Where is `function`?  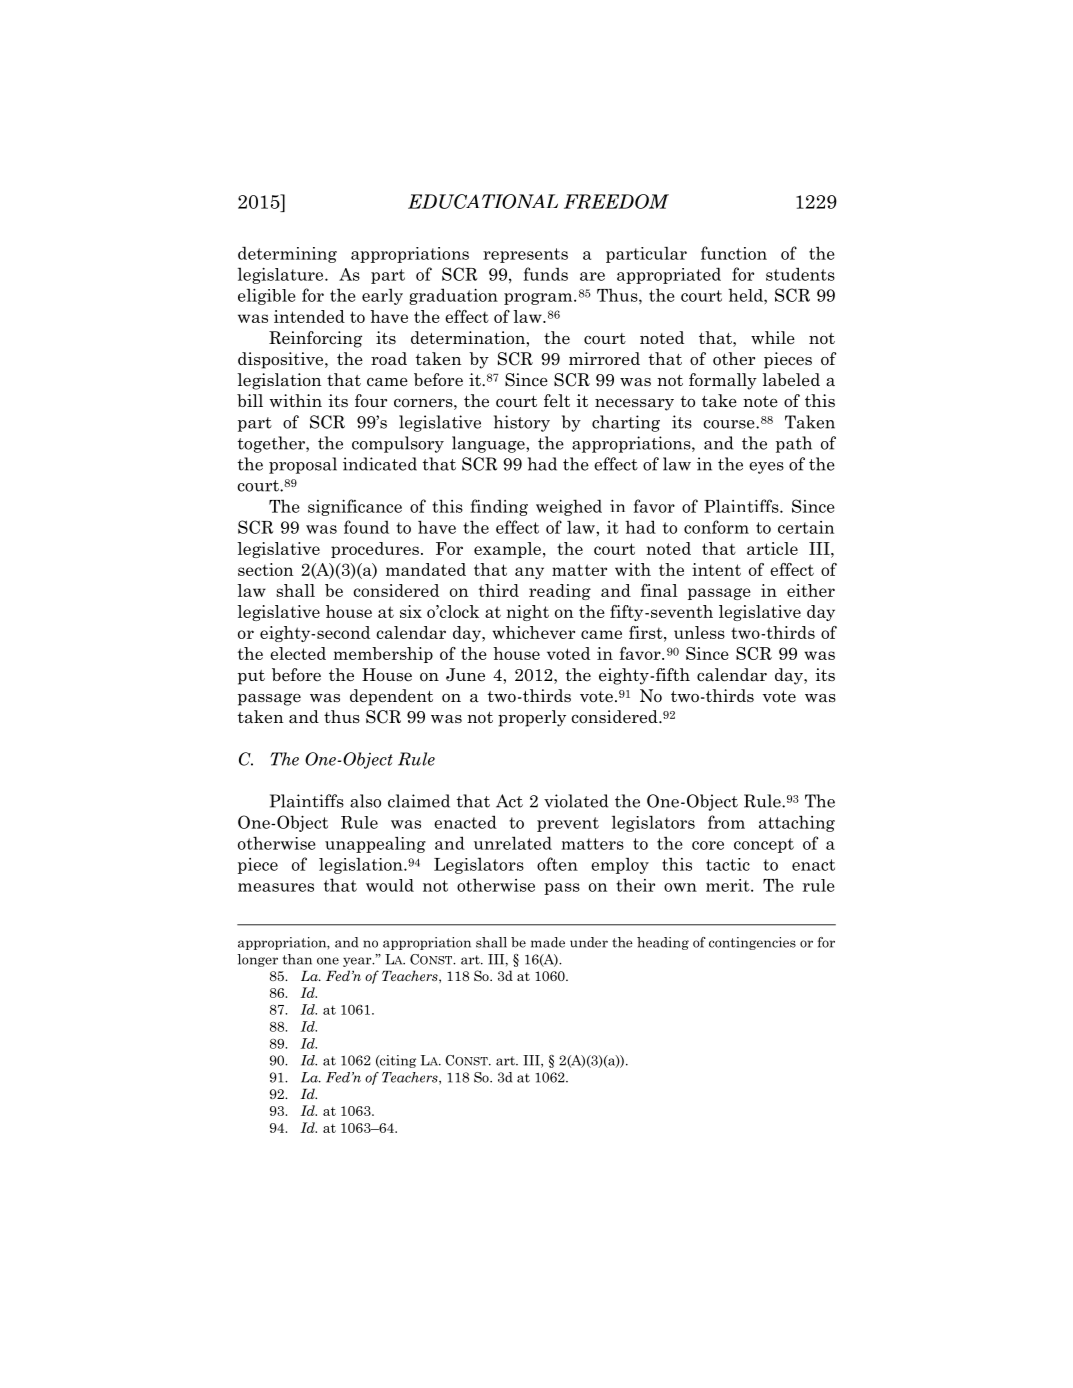 function is located at coordinates (734, 253).
